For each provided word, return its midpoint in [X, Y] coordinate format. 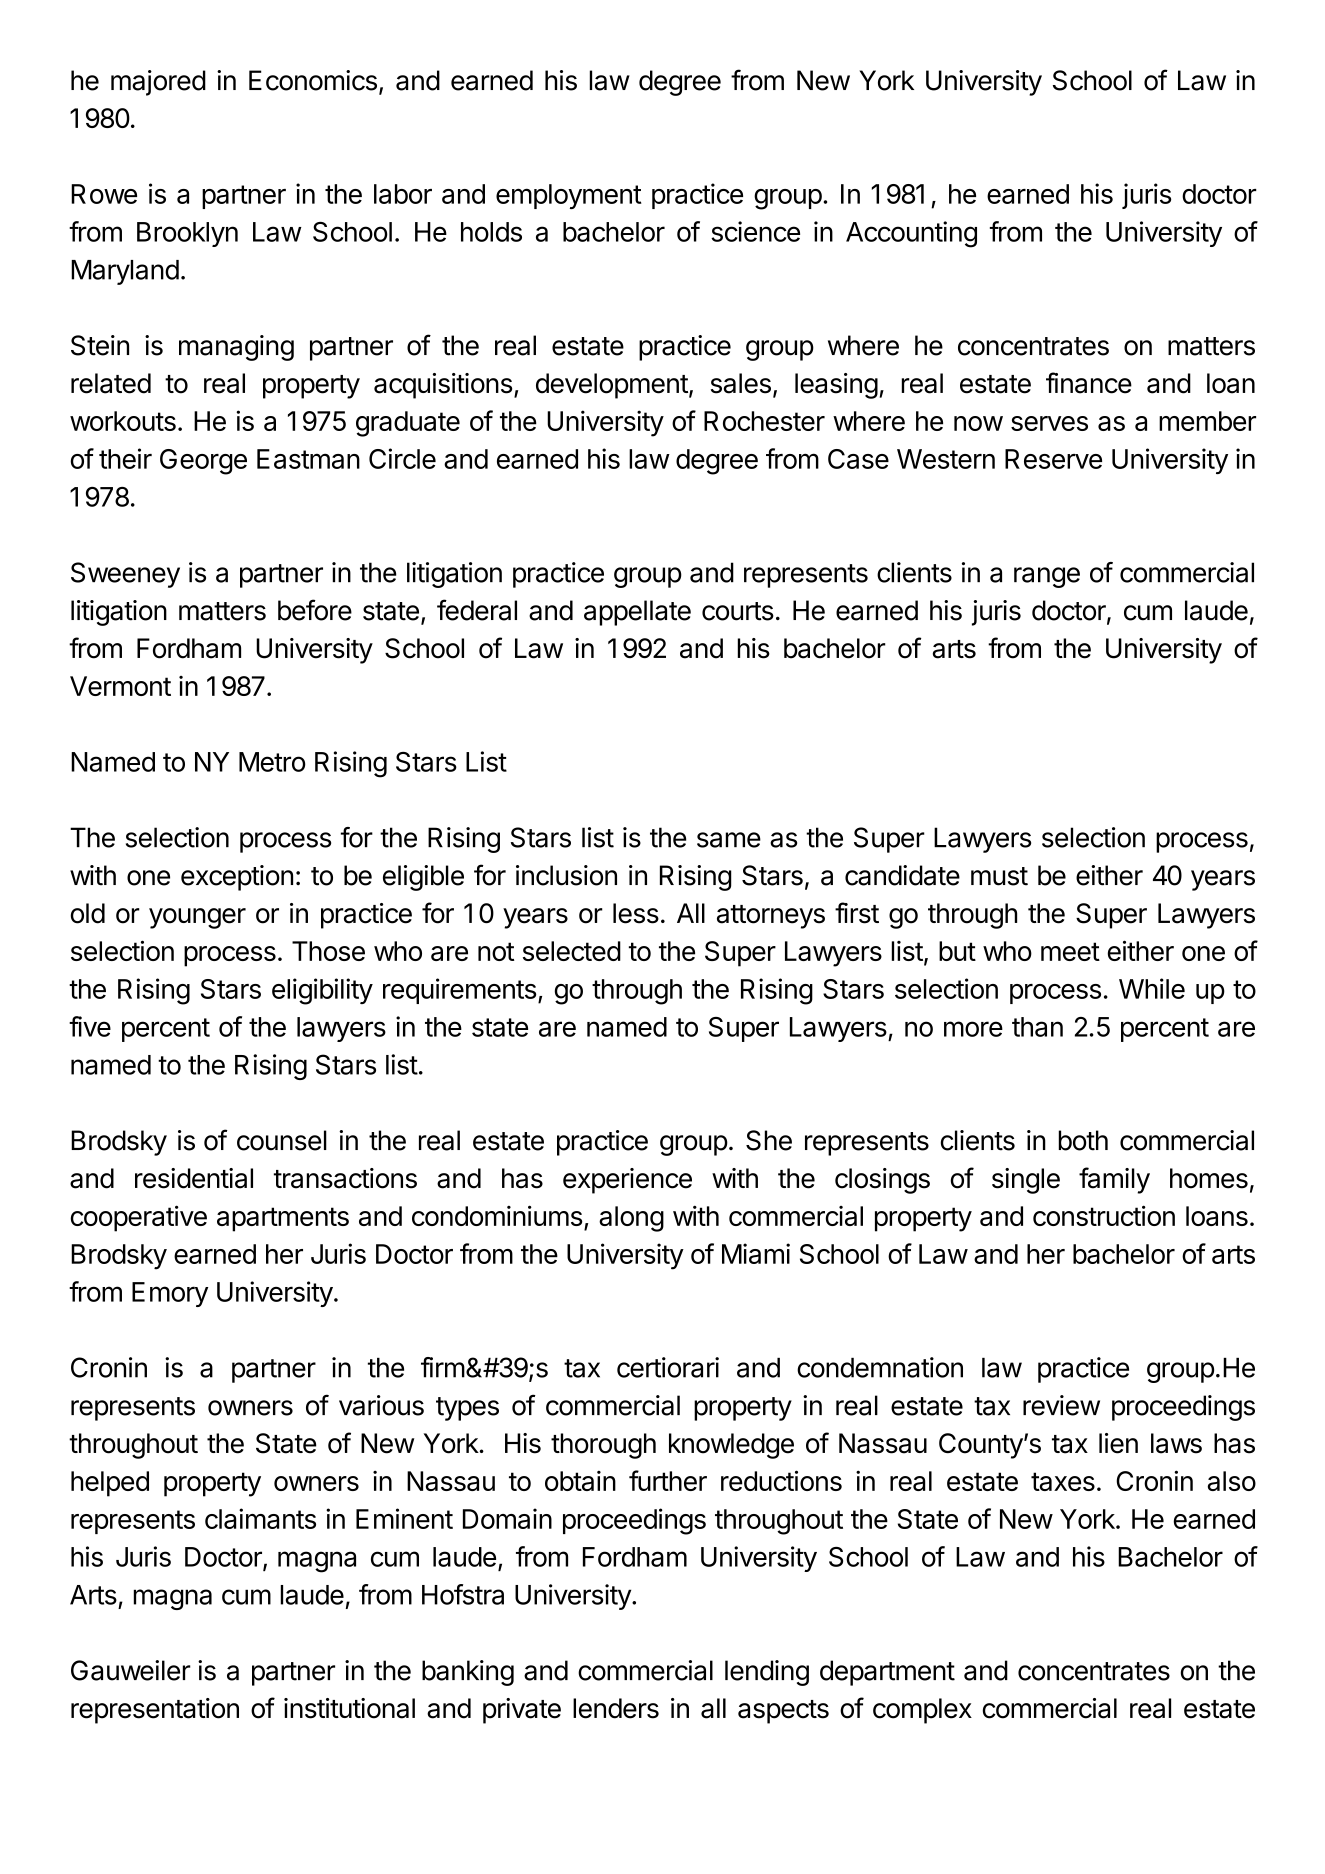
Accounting [911, 234]
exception [237, 878]
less [636, 913]
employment [569, 196]
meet [1070, 951]
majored [158, 83]
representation [155, 1711]
